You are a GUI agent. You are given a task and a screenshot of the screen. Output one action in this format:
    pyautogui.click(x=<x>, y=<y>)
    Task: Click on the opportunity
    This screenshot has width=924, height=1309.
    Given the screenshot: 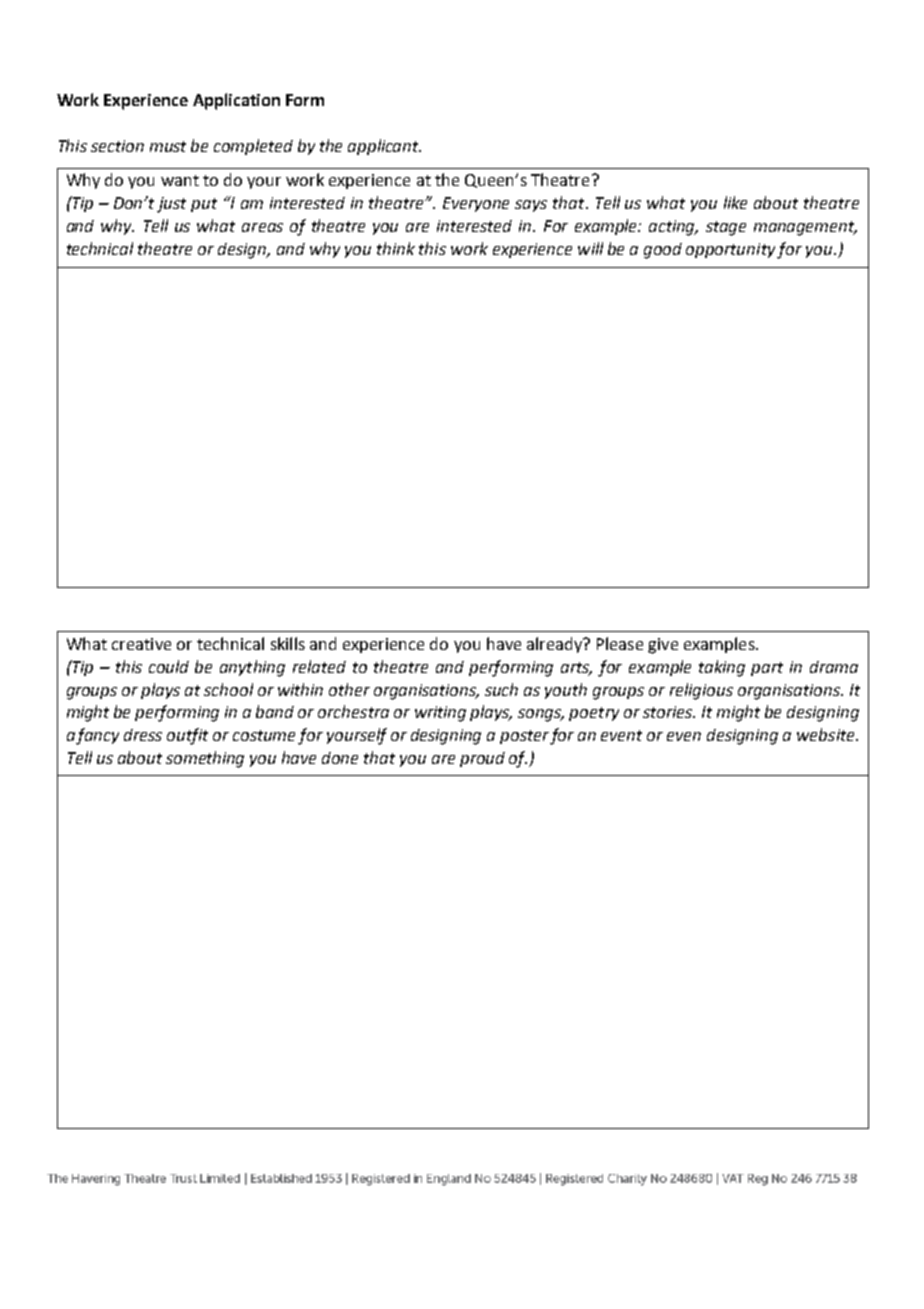 What is the action you would take?
    pyautogui.click(x=730, y=250)
